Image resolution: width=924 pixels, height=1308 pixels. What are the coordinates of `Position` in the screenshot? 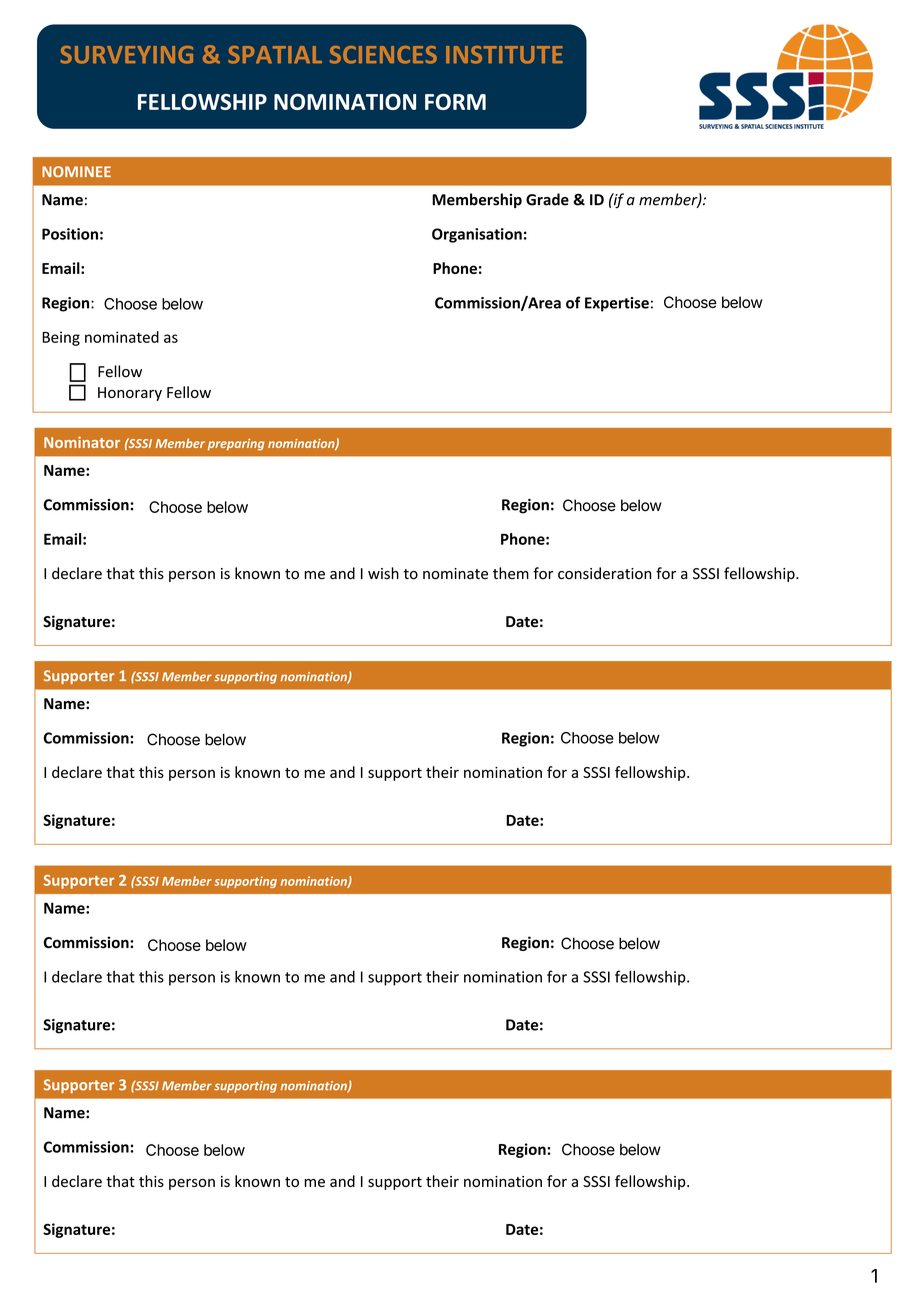 It's located at (70, 234).
